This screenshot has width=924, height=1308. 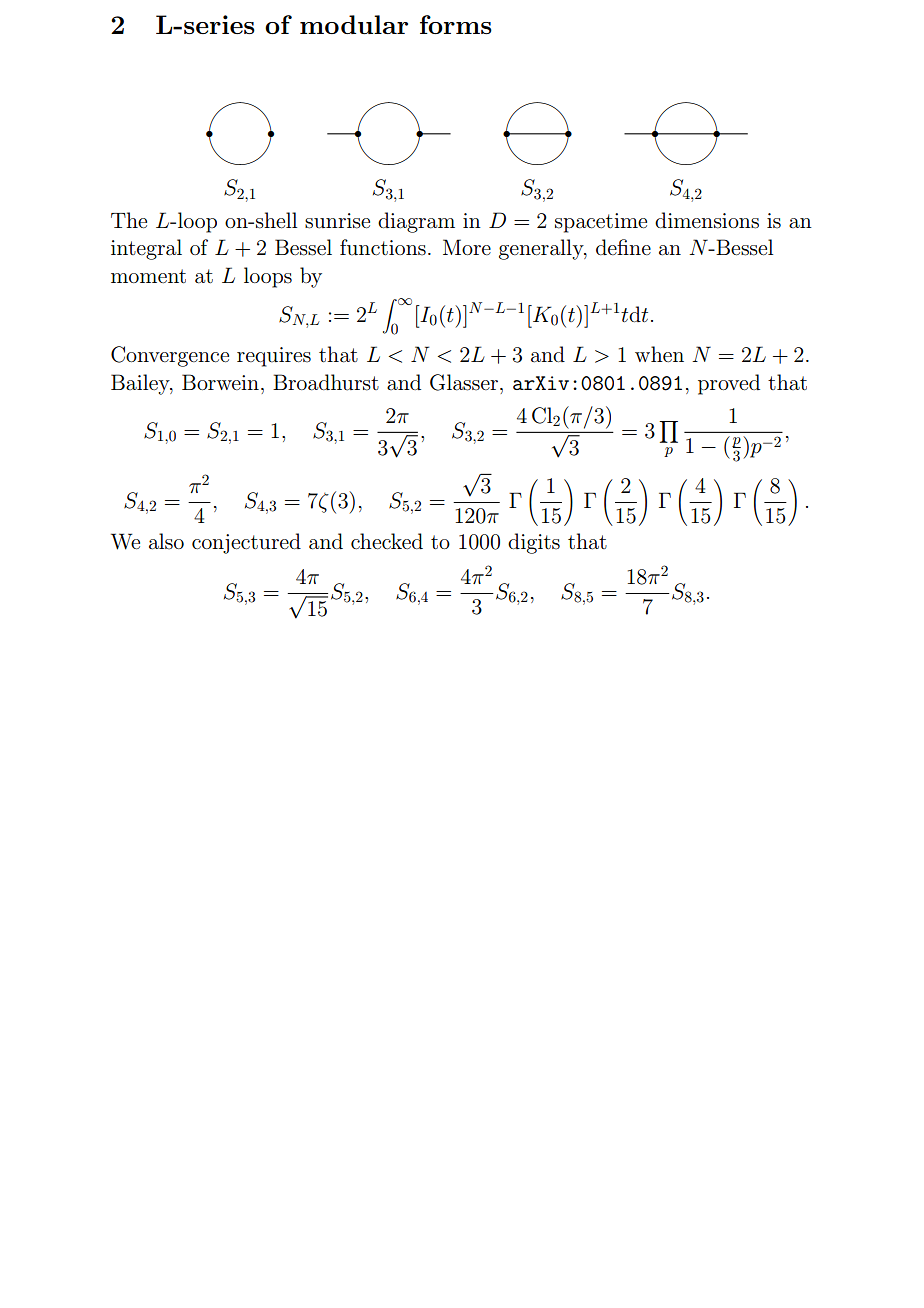 What do you see at coordinates (456, 24) in the screenshot?
I see `forms` at bounding box center [456, 24].
